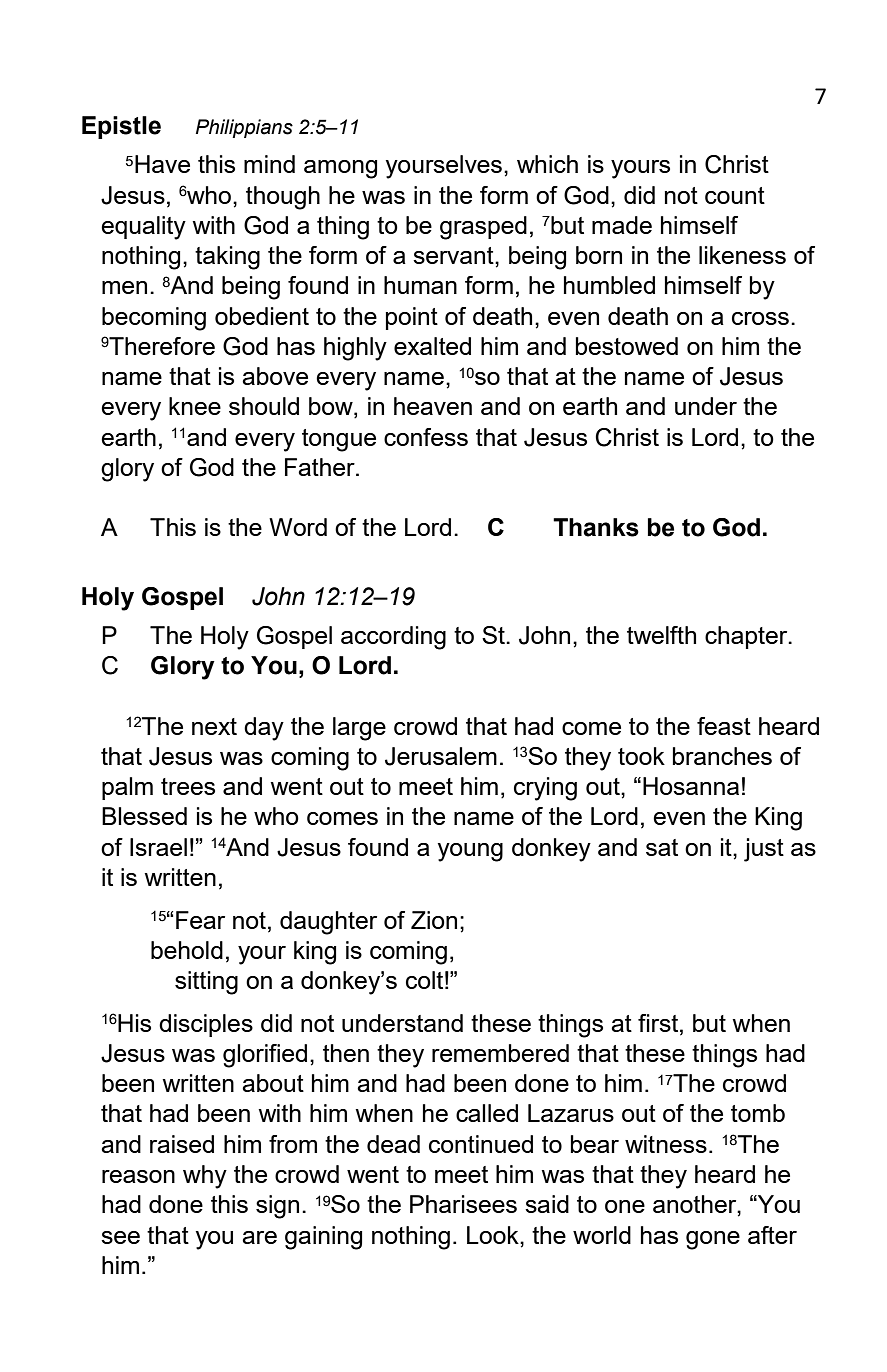 Image resolution: width=887 pixels, height=1372 pixels. Describe the element at coordinates (206, 983) in the screenshot. I see `sitting` at that location.
